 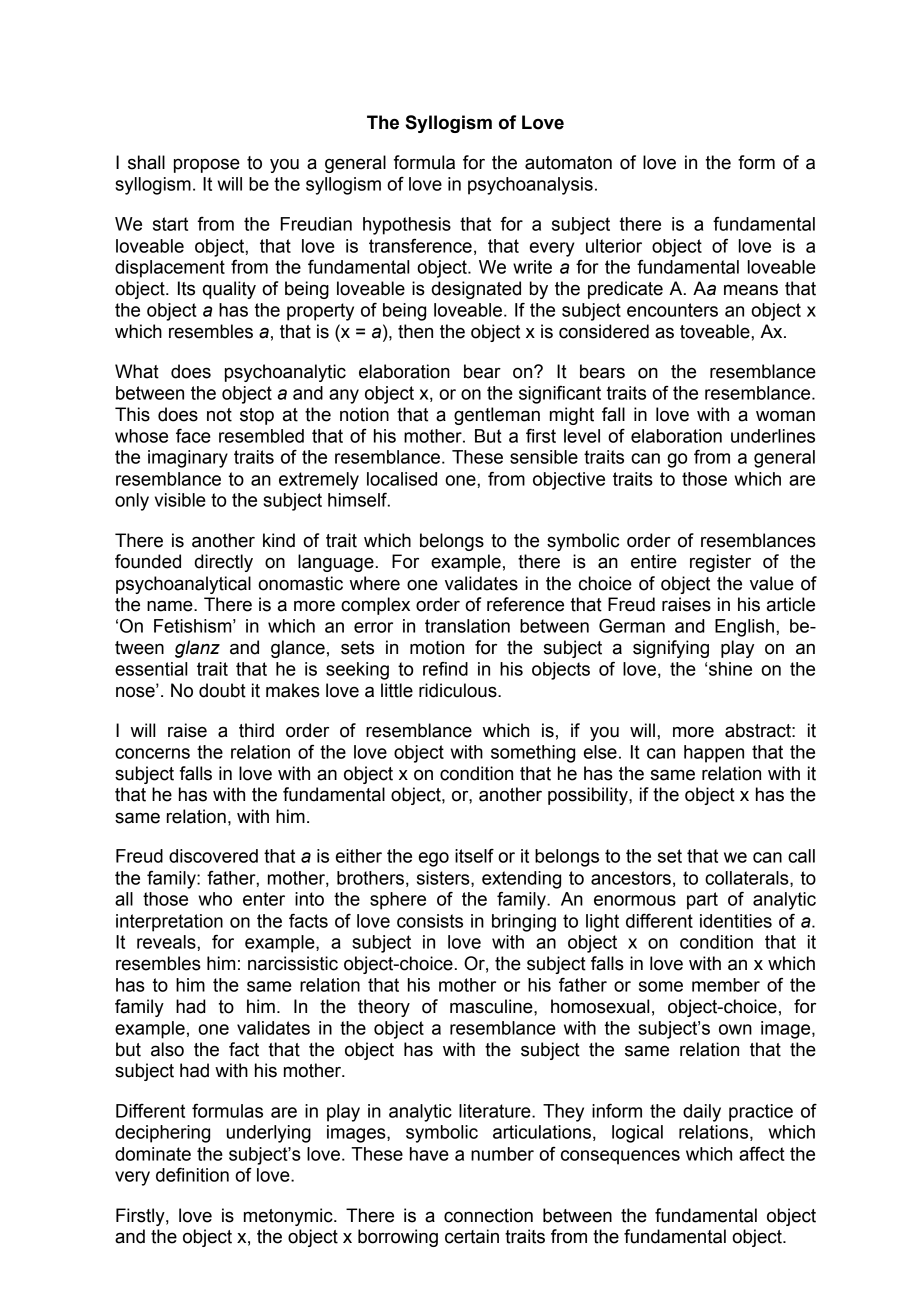 I want to click on face, so click(x=193, y=436).
